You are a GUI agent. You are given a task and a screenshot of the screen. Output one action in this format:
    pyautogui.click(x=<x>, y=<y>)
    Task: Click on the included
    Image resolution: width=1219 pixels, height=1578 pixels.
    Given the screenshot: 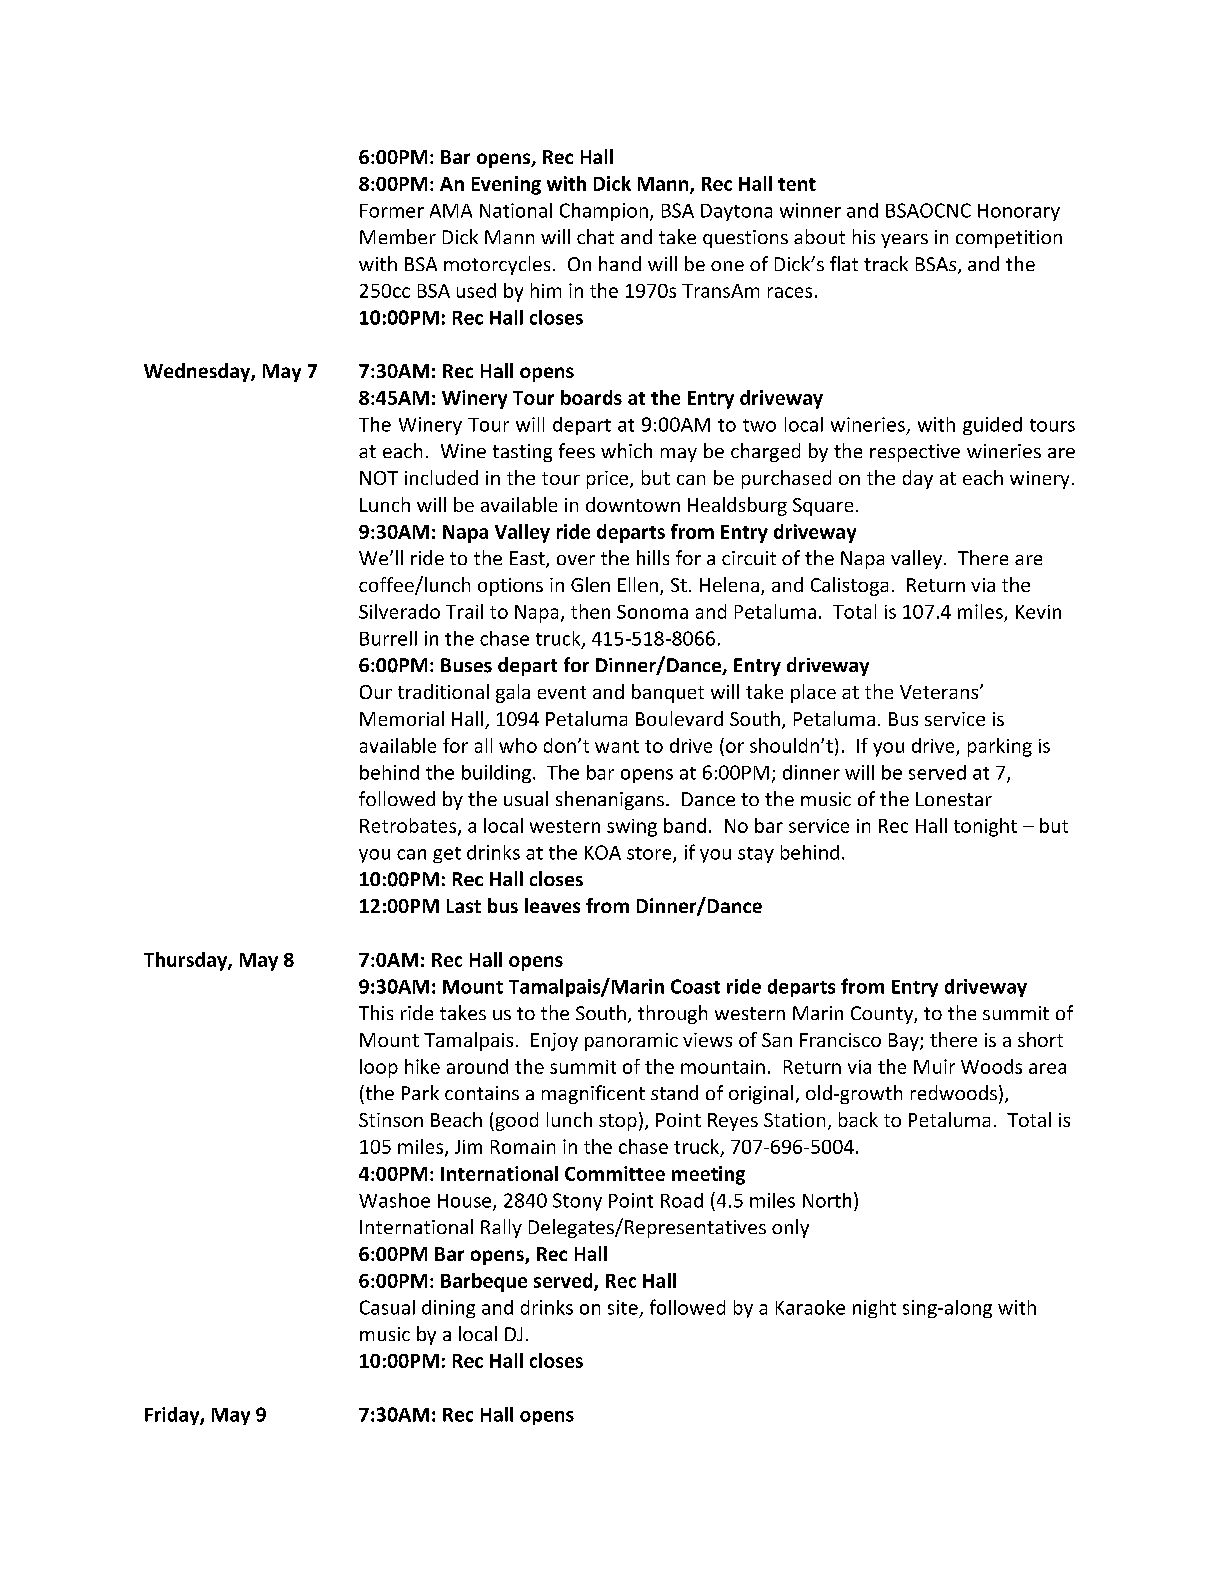 What is the action you would take?
    pyautogui.click(x=441, y=477)
